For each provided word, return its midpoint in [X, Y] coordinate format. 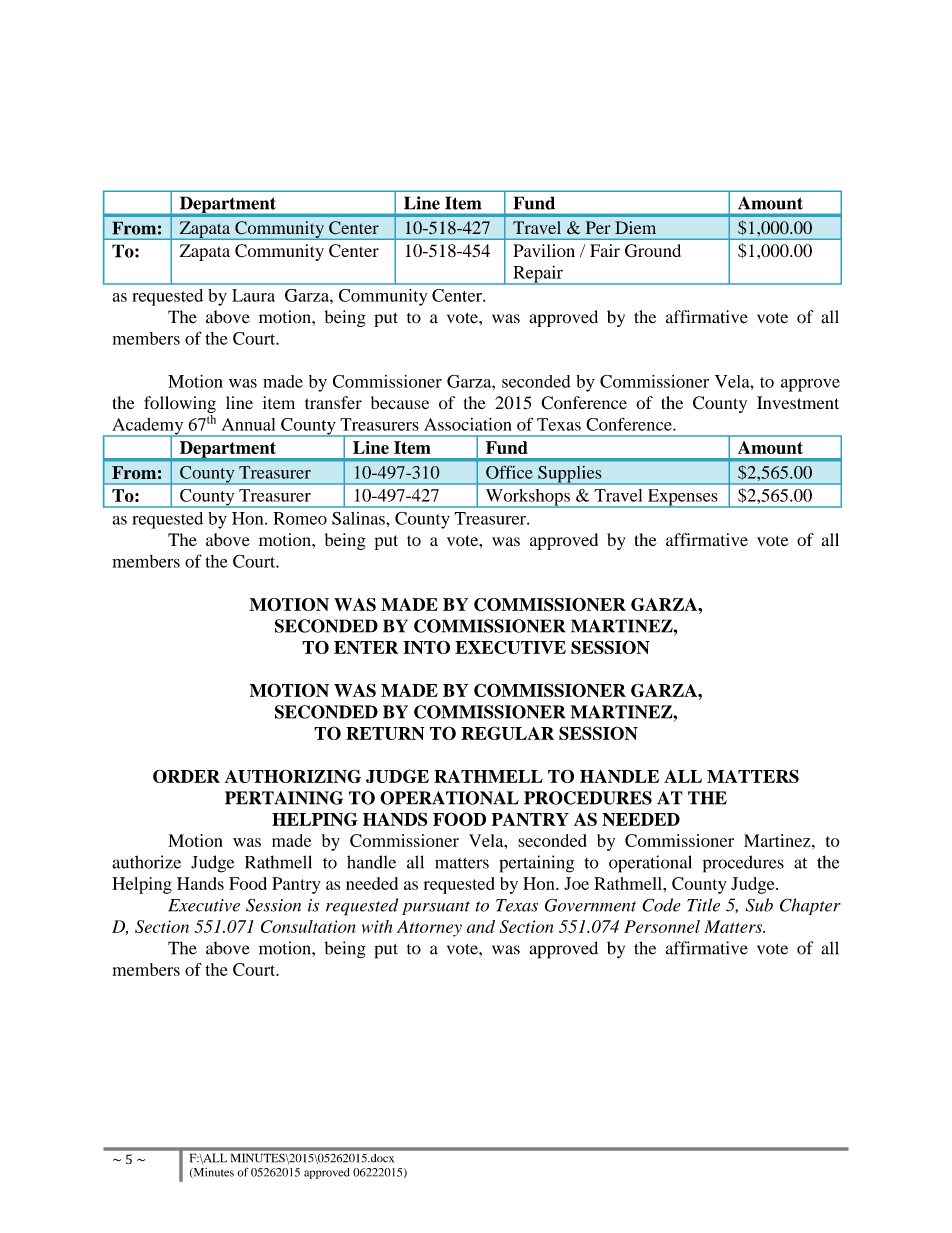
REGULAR [507, 733]
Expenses [682, 498]
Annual [248, 424]
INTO [426, 647]
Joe [576, 883]
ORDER [186, 776]
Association [468, 424]
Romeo [300, 518]
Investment [798, 403]
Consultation [308, 926]
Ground [653, 251]
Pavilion [544, 250]
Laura [253, 295]
